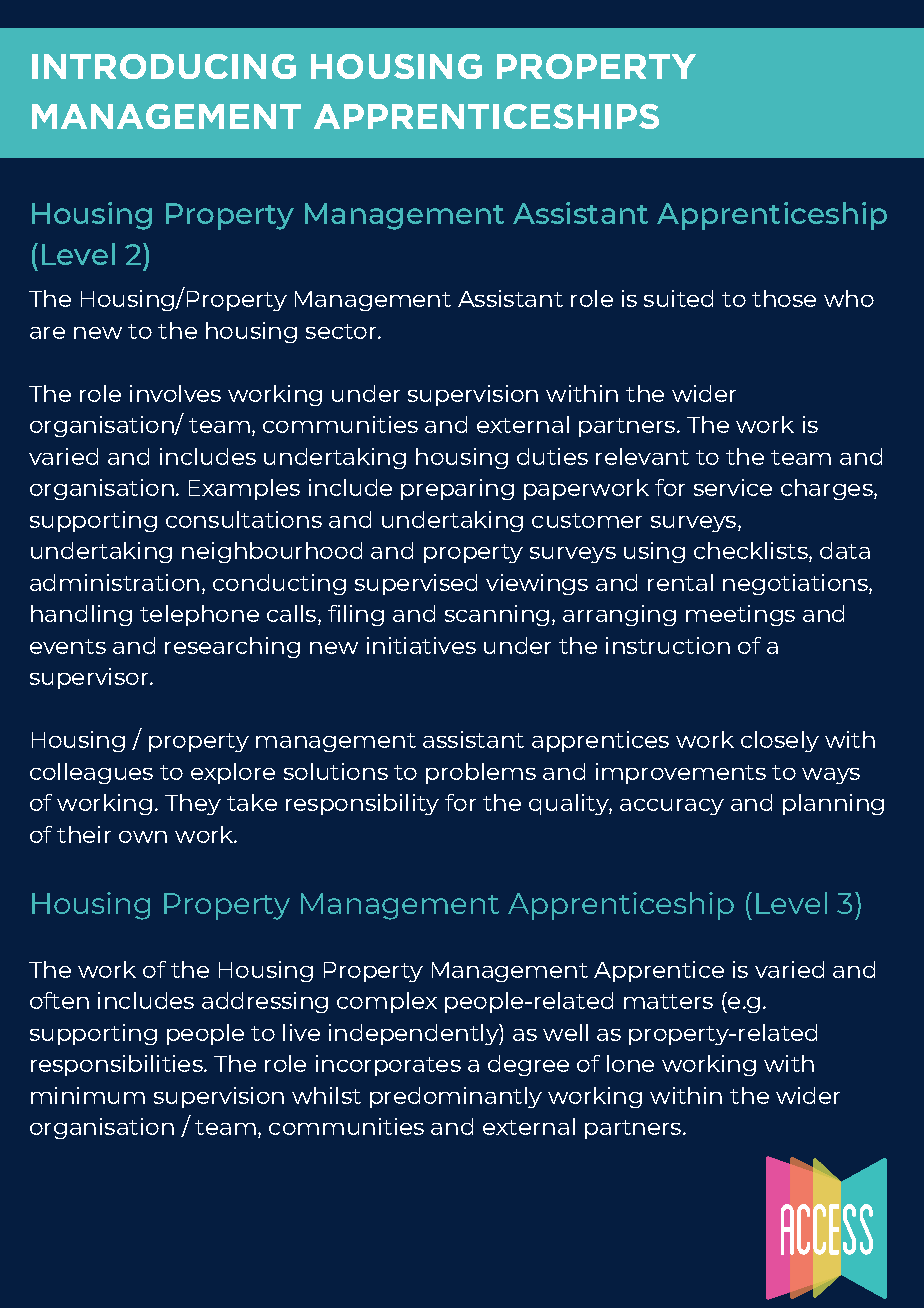 The width and height of the screenshot is (924, 1308). Describe the element at coordinates (784, 298) in the screenshot. I see `those` at that location.
